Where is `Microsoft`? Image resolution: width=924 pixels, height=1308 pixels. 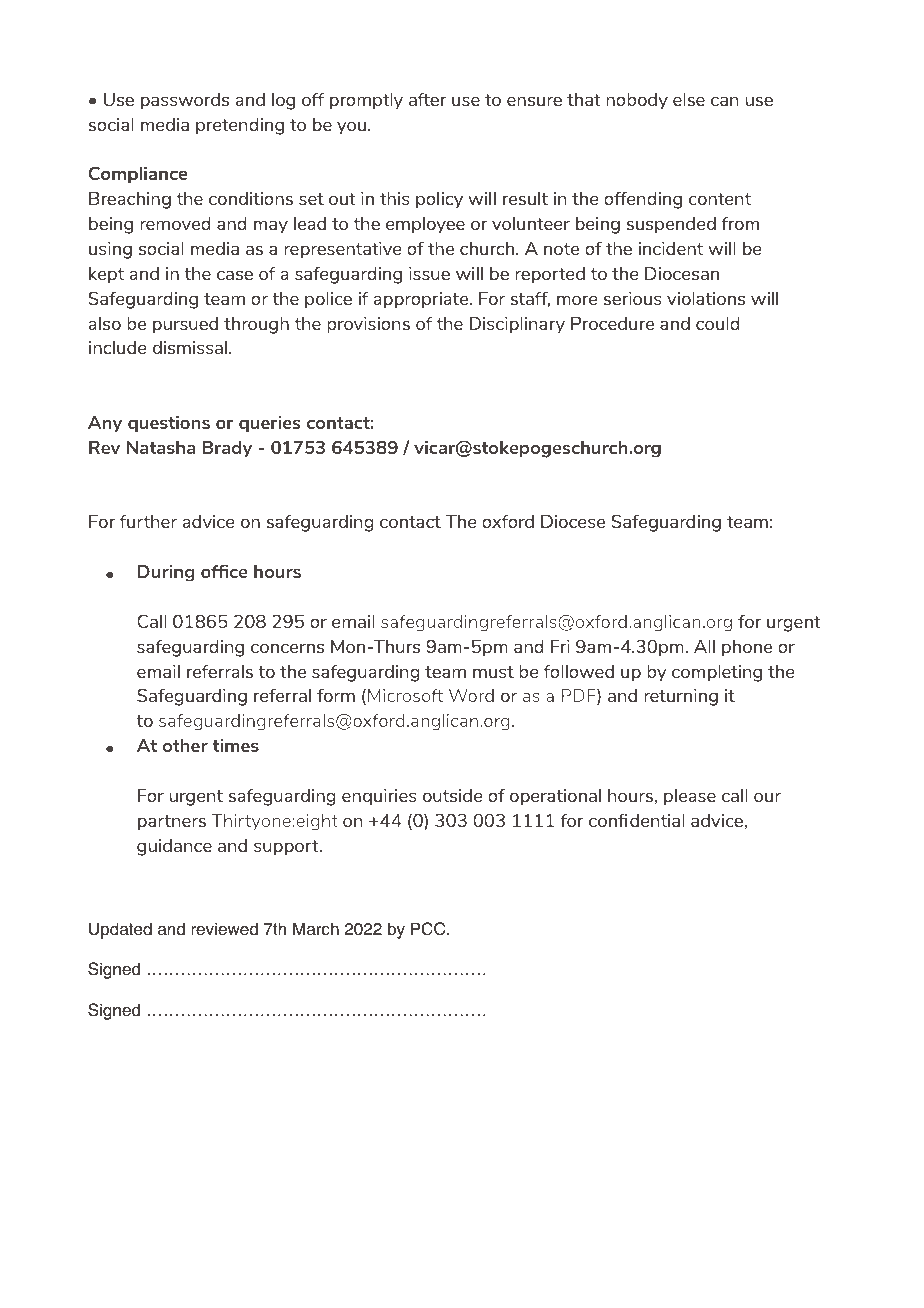
Microsoft is located at coordinates (405, 695).
